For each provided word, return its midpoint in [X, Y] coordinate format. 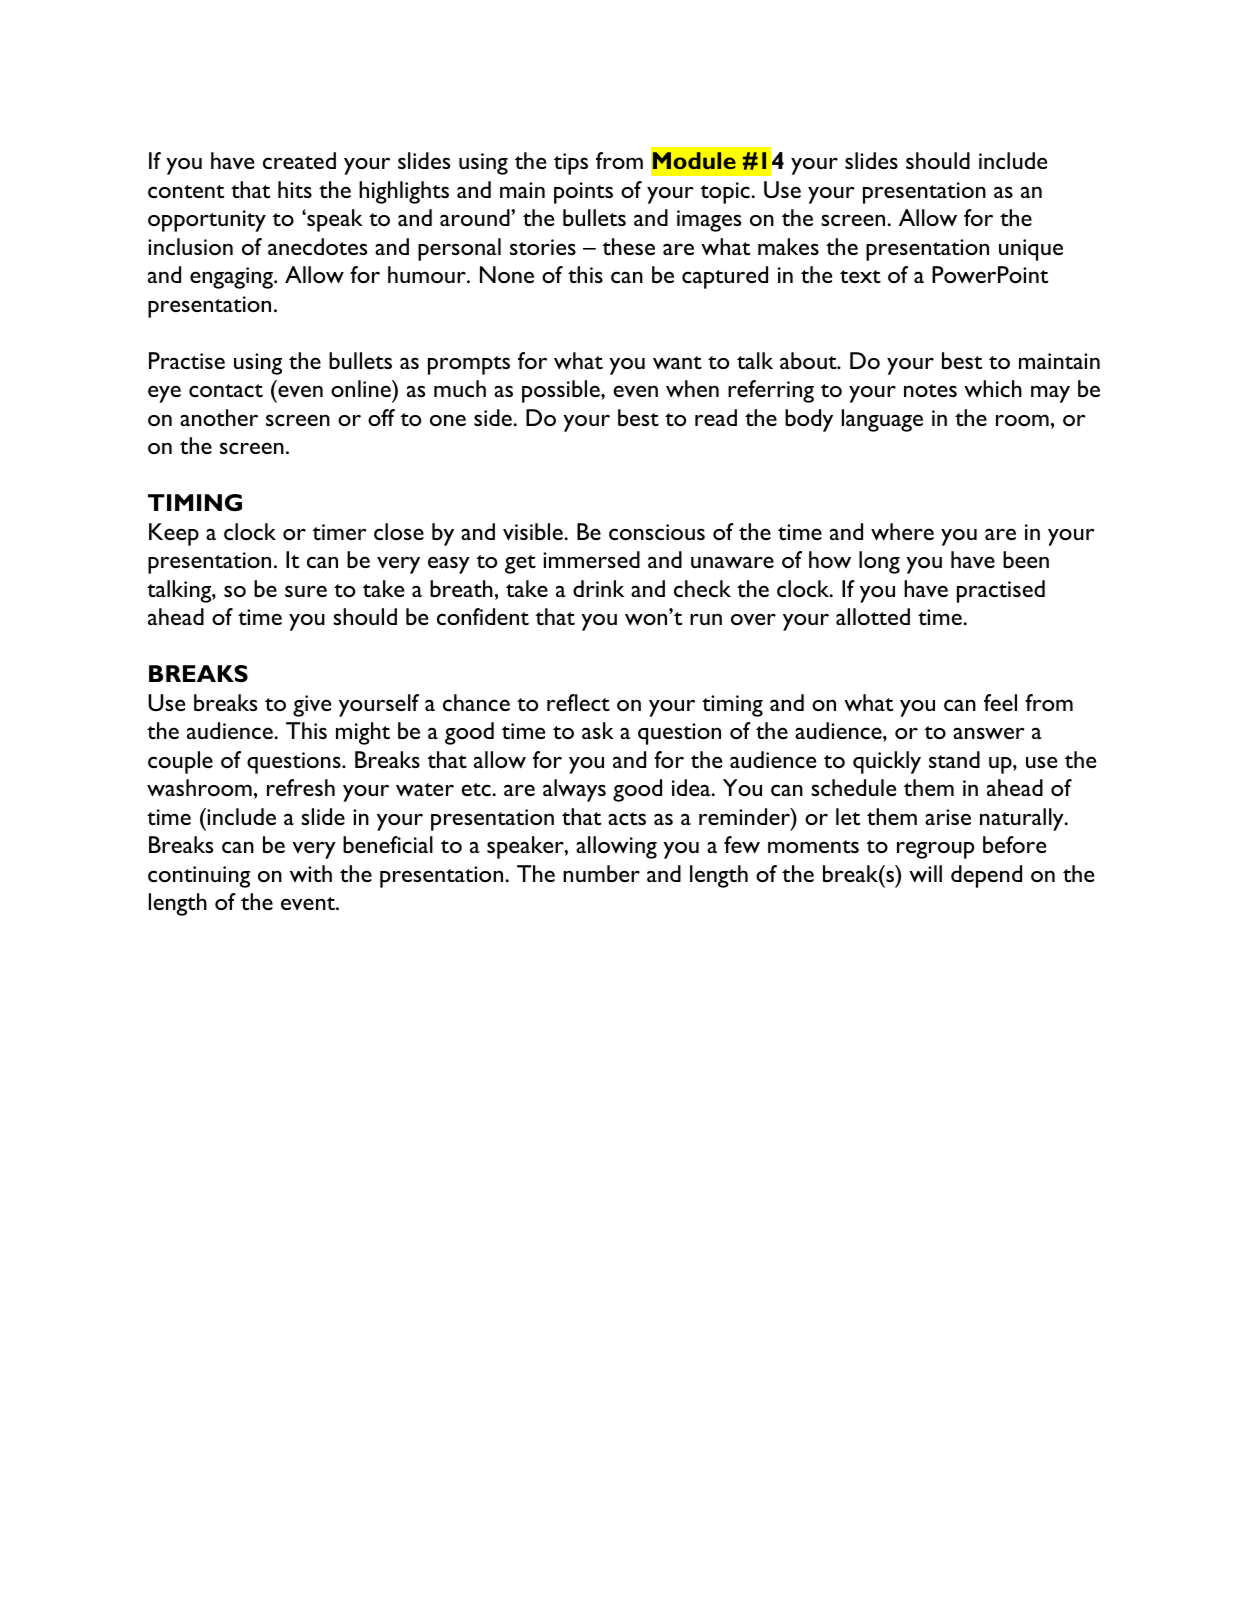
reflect [578, 702]
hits [295, 189]
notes [930, 390]
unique [1031, 250]
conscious [657, 532]
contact [226, 390]
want [677, 362]
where [902, 531]
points [583, 193]
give [312, 706]
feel [1000, 702]
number [601, 873]
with [311, 873]
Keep [174, 534]
